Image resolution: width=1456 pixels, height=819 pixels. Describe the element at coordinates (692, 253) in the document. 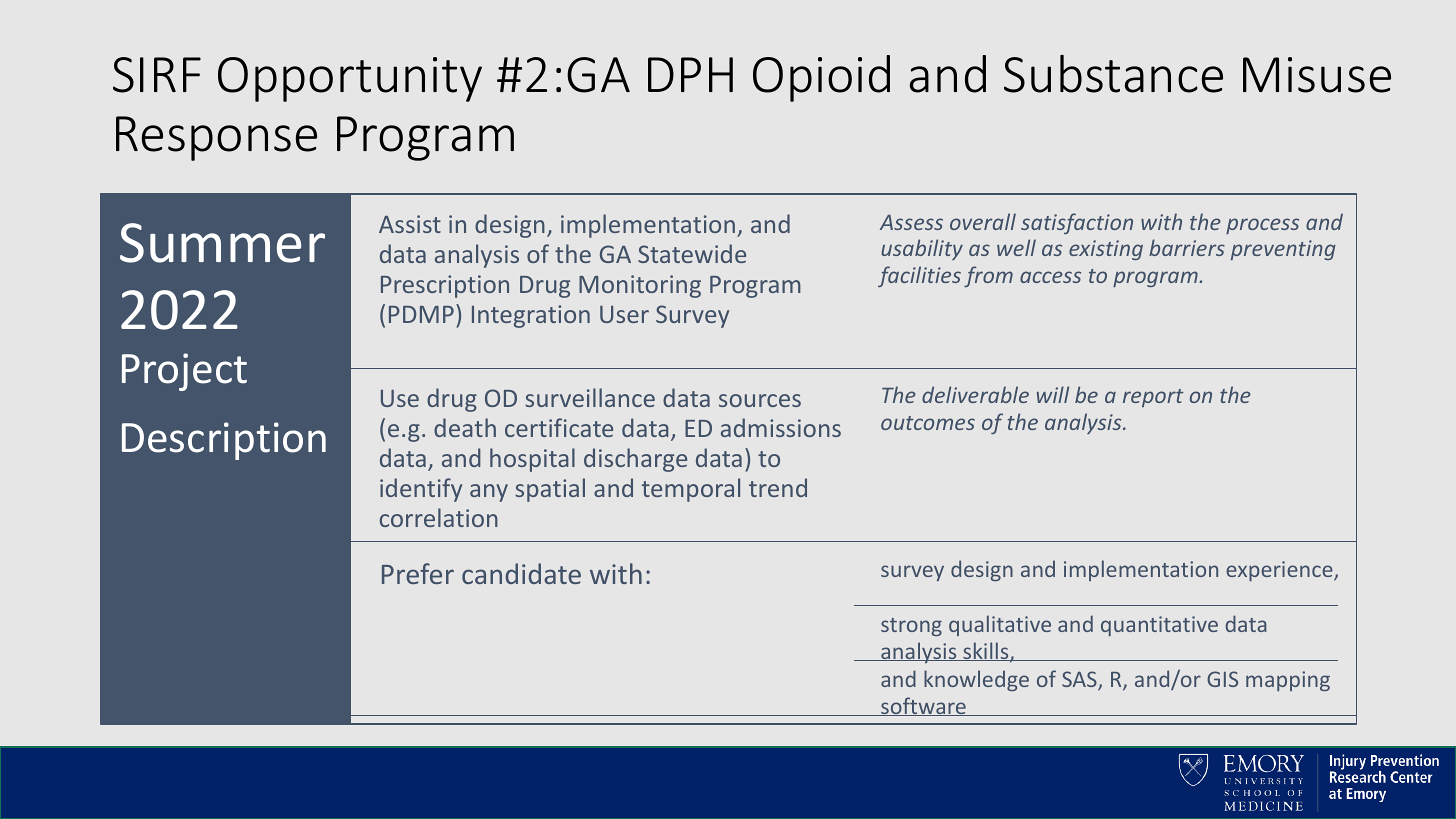

I see `Statewide` at that location.
